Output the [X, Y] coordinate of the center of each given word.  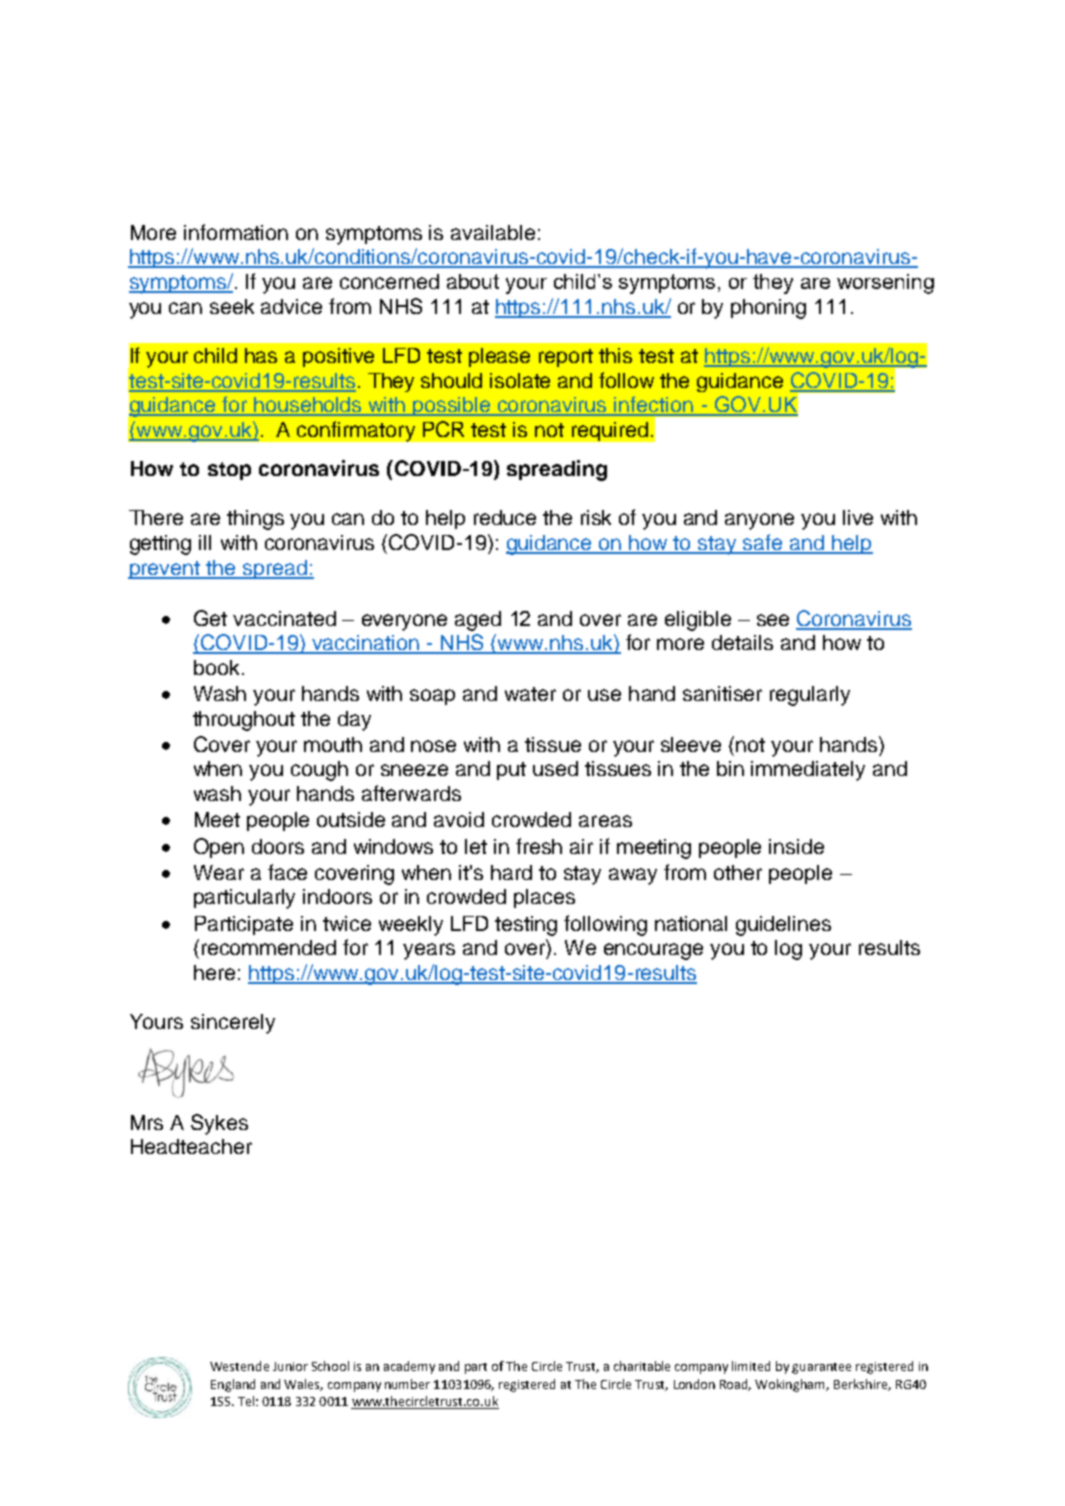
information [236, 232]
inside [796, 846]
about [473, 281]
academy [409, 1367]
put [511, 771]
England [233, 1385]
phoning [768, 309]
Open [219, 848]
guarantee [821, 1368]
